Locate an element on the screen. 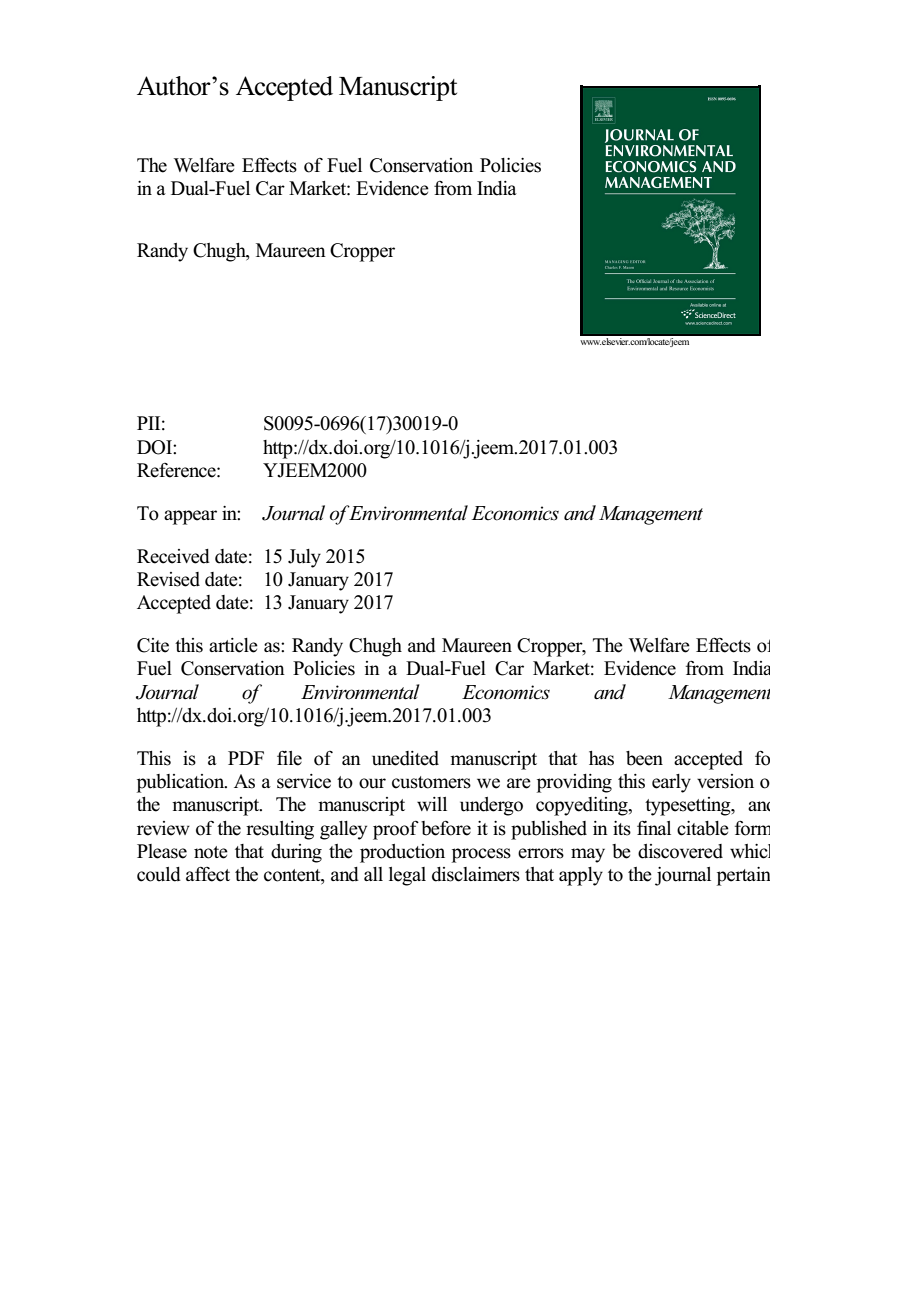 The width and height of the screenshot is (924, 1308). Cite is located at coordinates (153, 645).
